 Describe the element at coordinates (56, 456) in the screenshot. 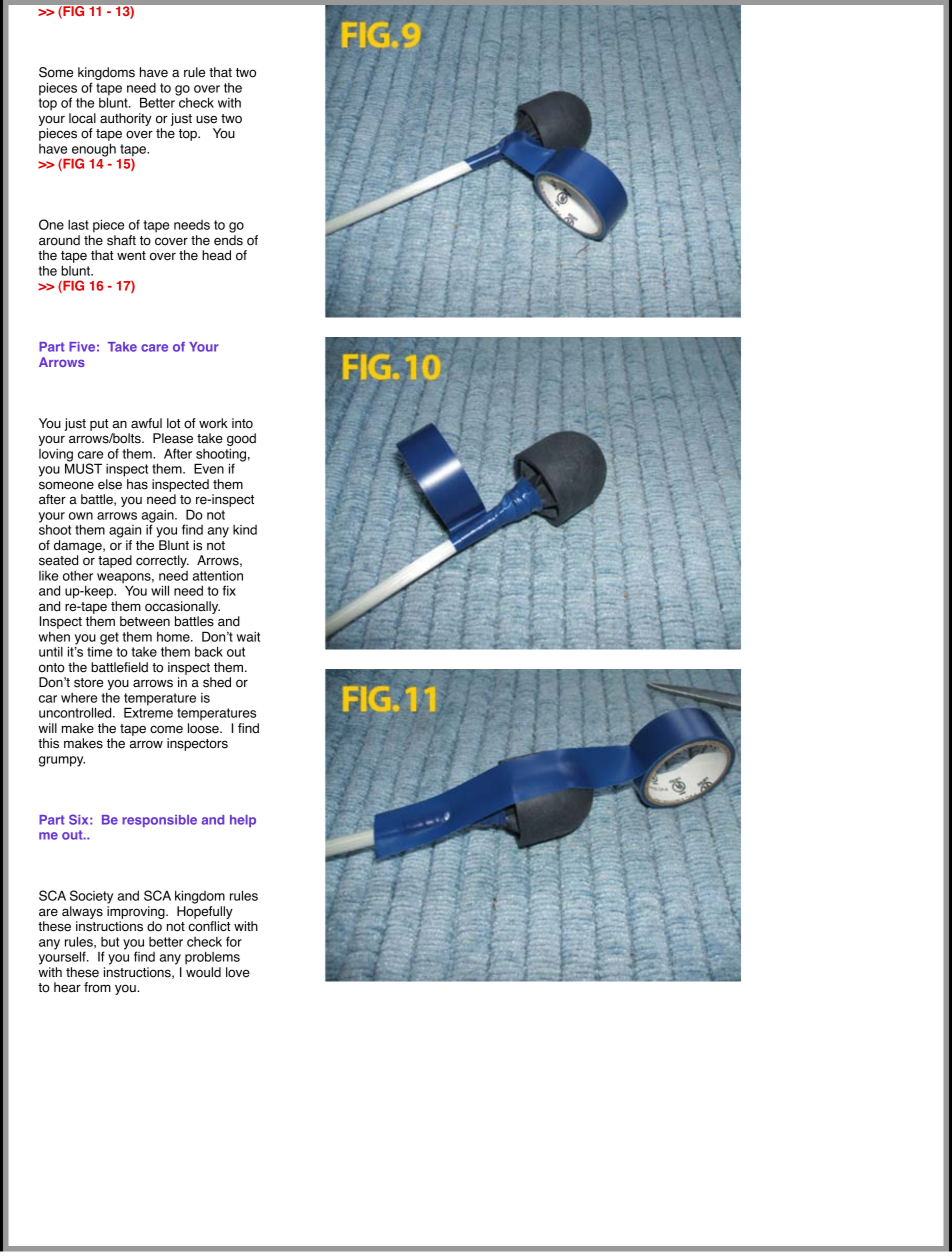

I see `loving` at that location.
